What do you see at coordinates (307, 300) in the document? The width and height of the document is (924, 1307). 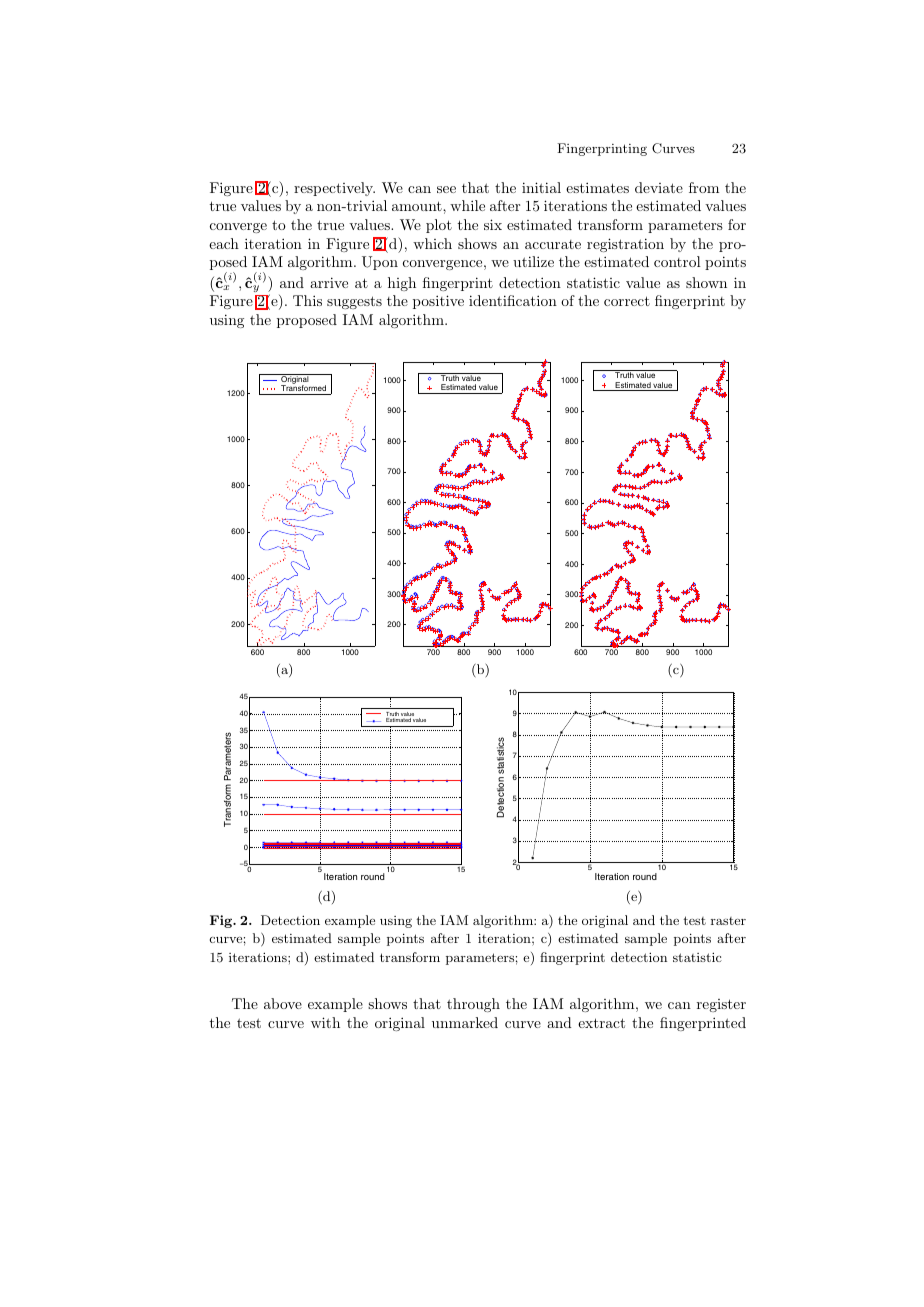 I see `This` at bounding box center [307, 300].
